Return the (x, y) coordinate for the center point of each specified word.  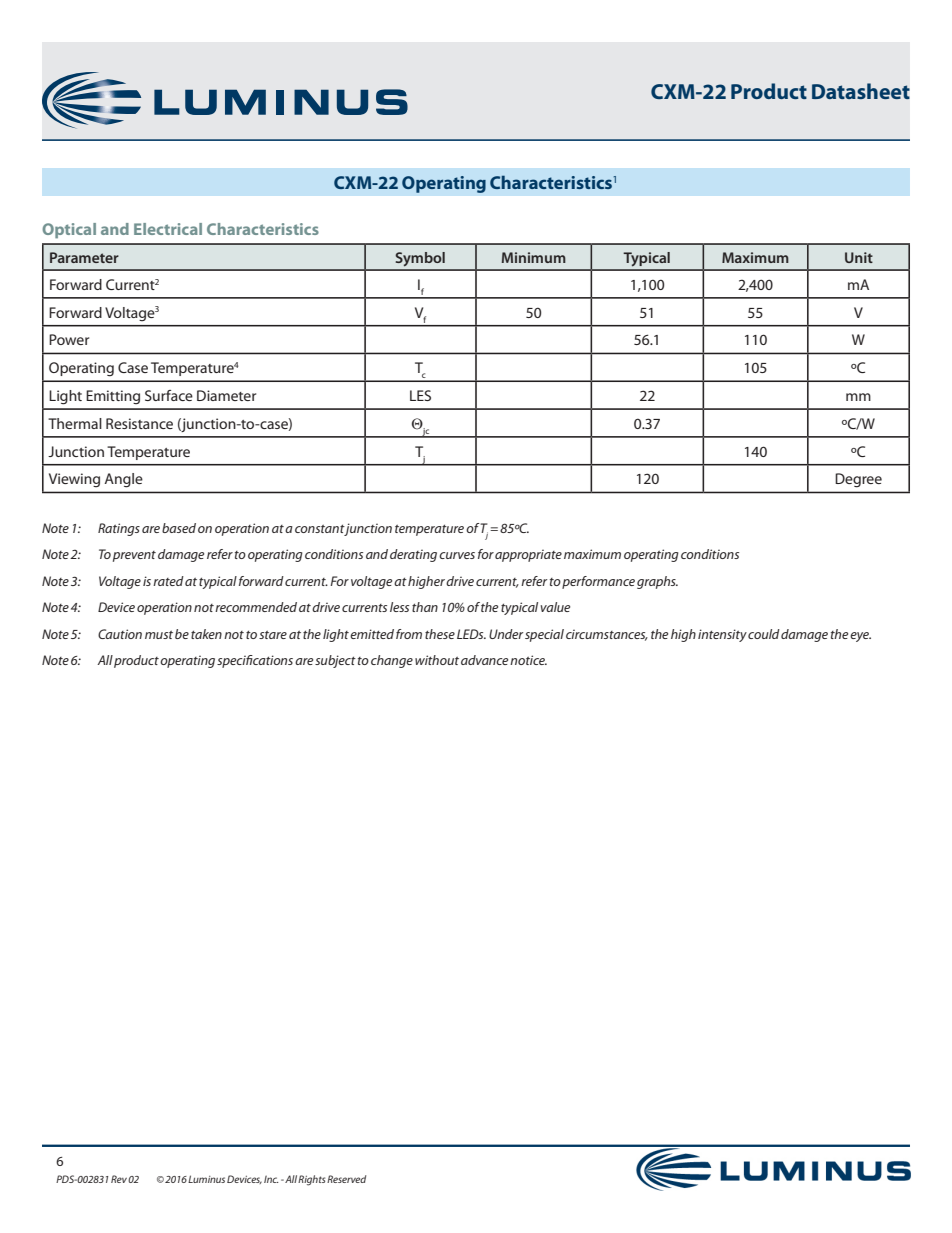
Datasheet (861, 91)
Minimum (534, 257)
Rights (311, 1180)
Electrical (168, 229)
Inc (271, 1179)
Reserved (346, 1179)
